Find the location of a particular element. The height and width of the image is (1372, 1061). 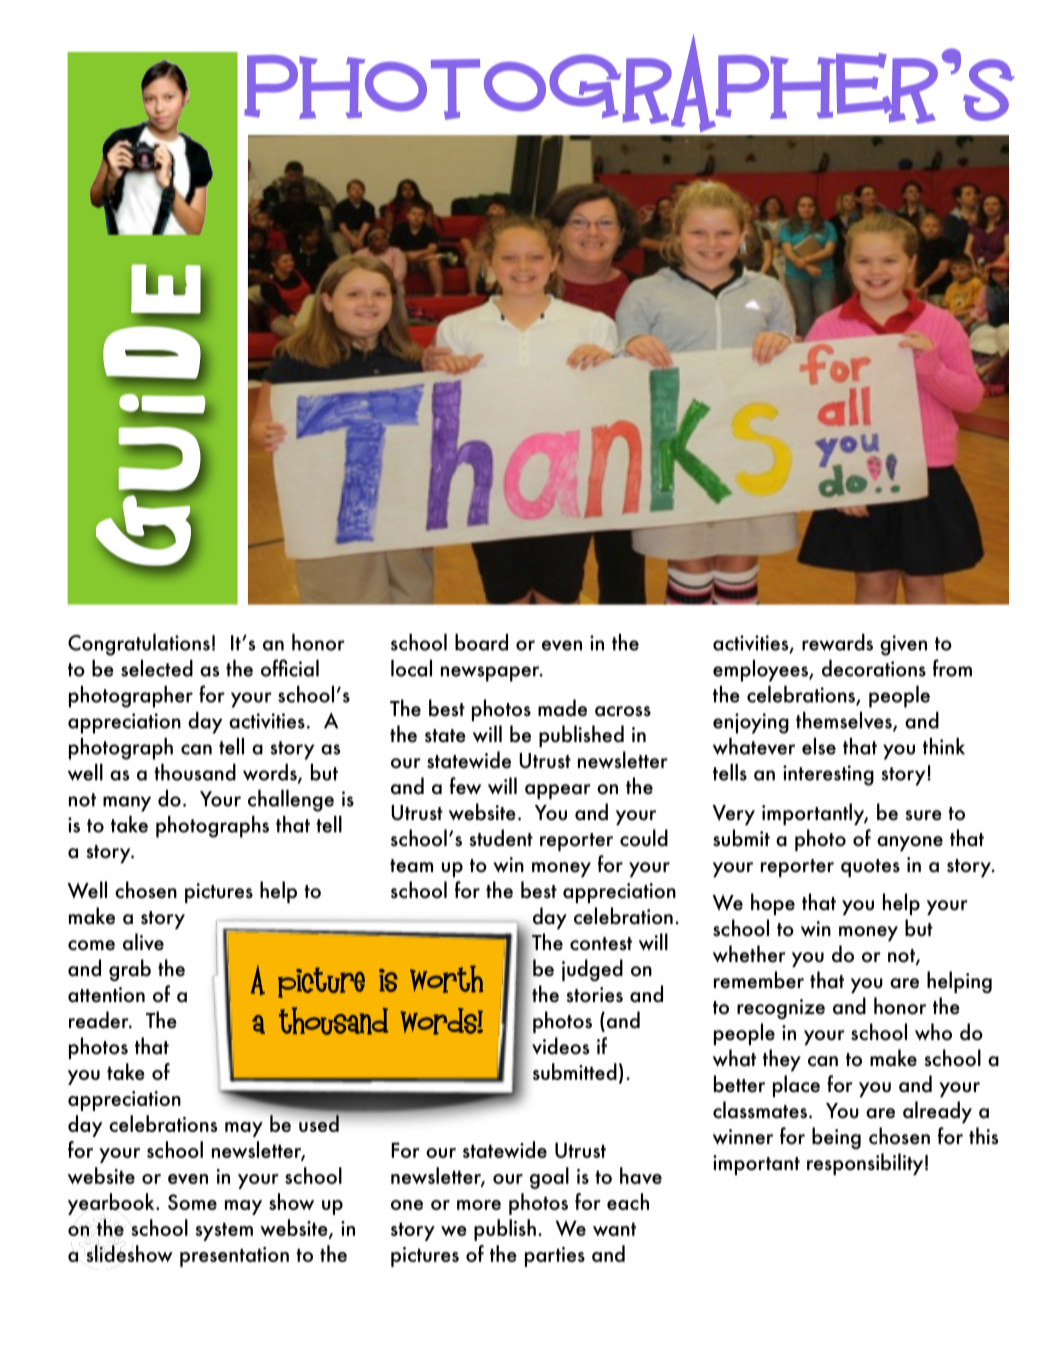

decorations is located at coordinates (874, 668).
